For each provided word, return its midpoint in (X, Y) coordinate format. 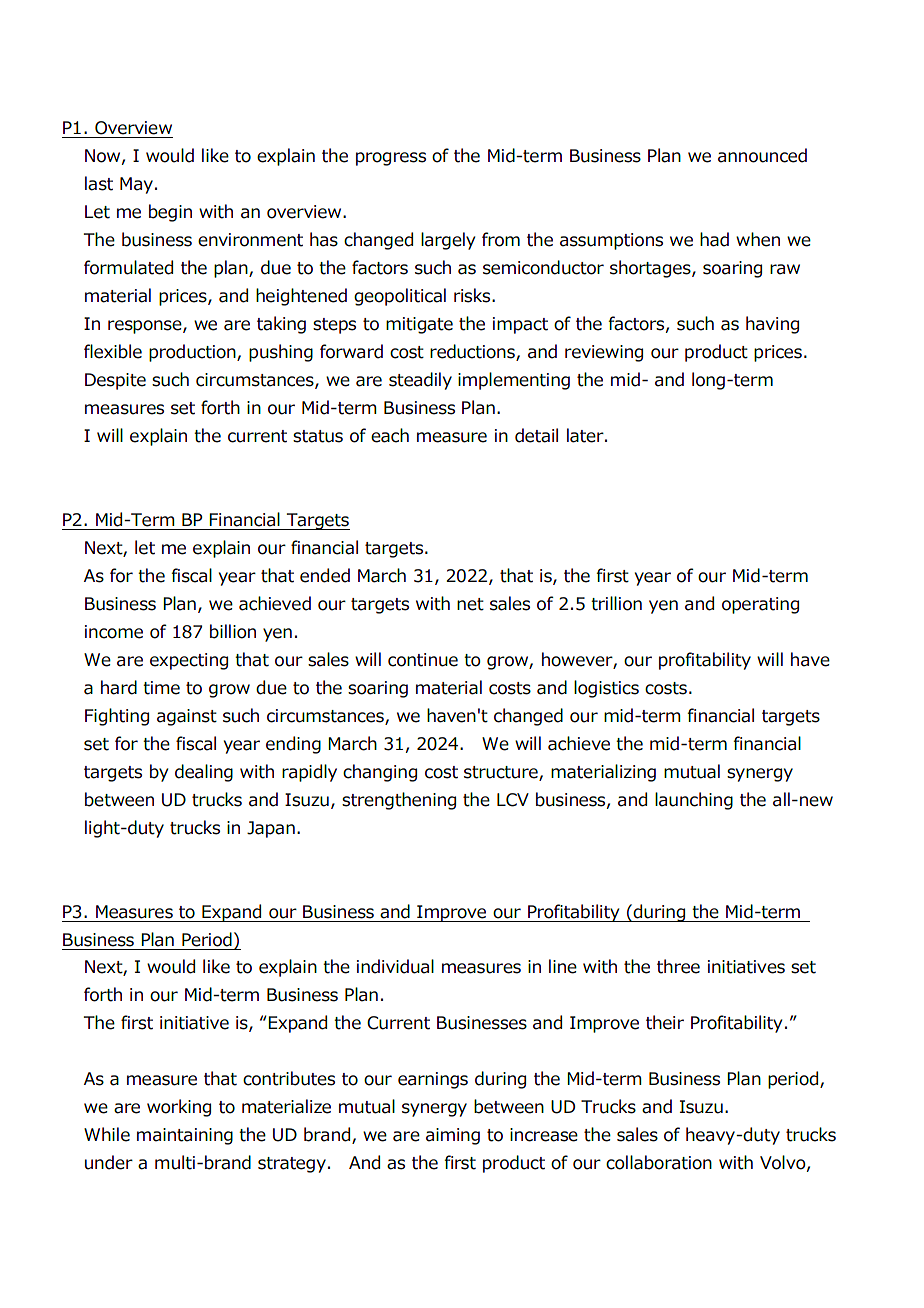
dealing (204, 773)
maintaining (185, 1136)
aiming (453, 1136)
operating (760, 605)
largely (448, 241)
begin (170, 213)
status (318, 436)
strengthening (399, 801)
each (390, 435)
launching (694, 801)
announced (762, 155)
